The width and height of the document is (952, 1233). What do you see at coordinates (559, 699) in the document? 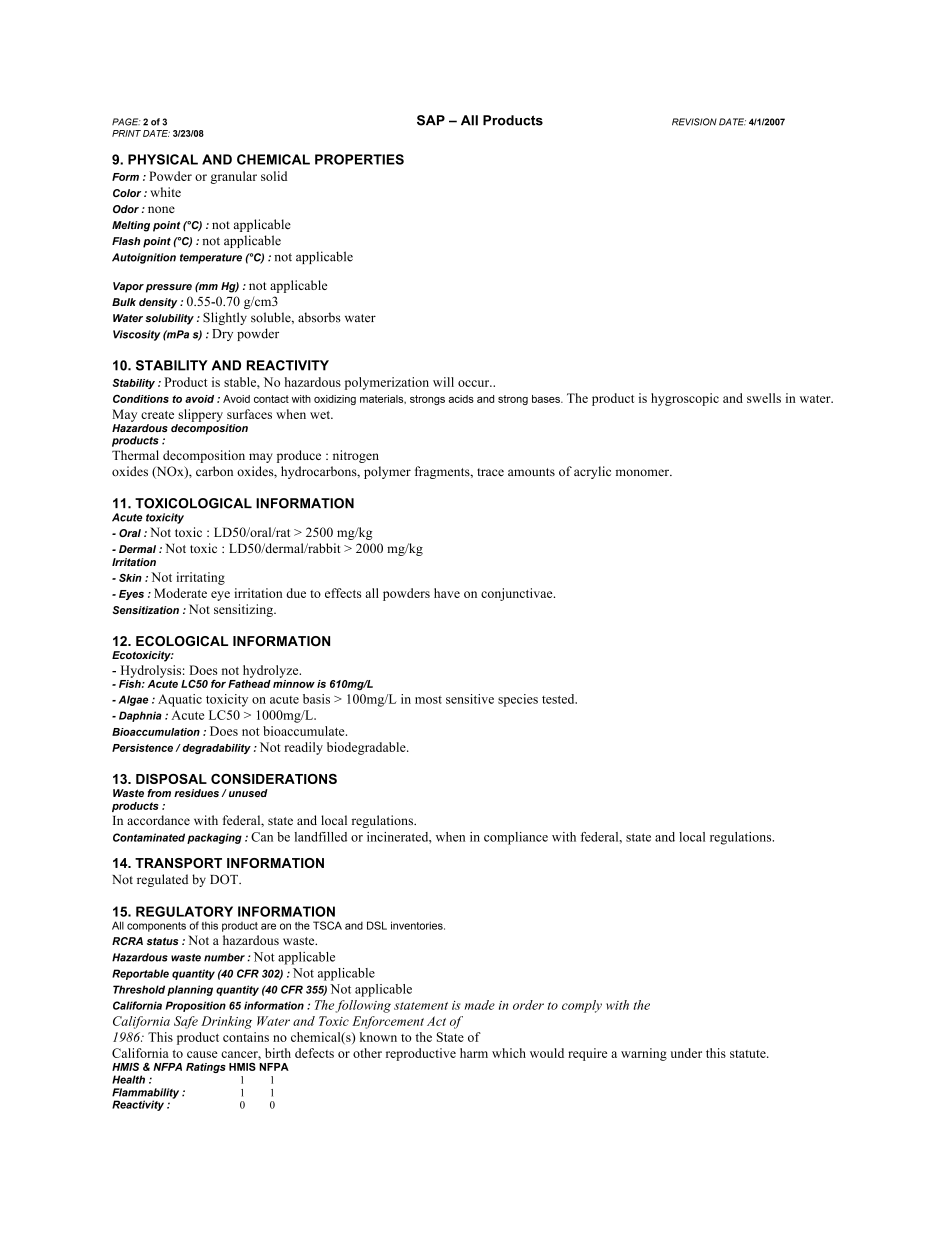
I see `tested` at bounding box center [559, 699].
